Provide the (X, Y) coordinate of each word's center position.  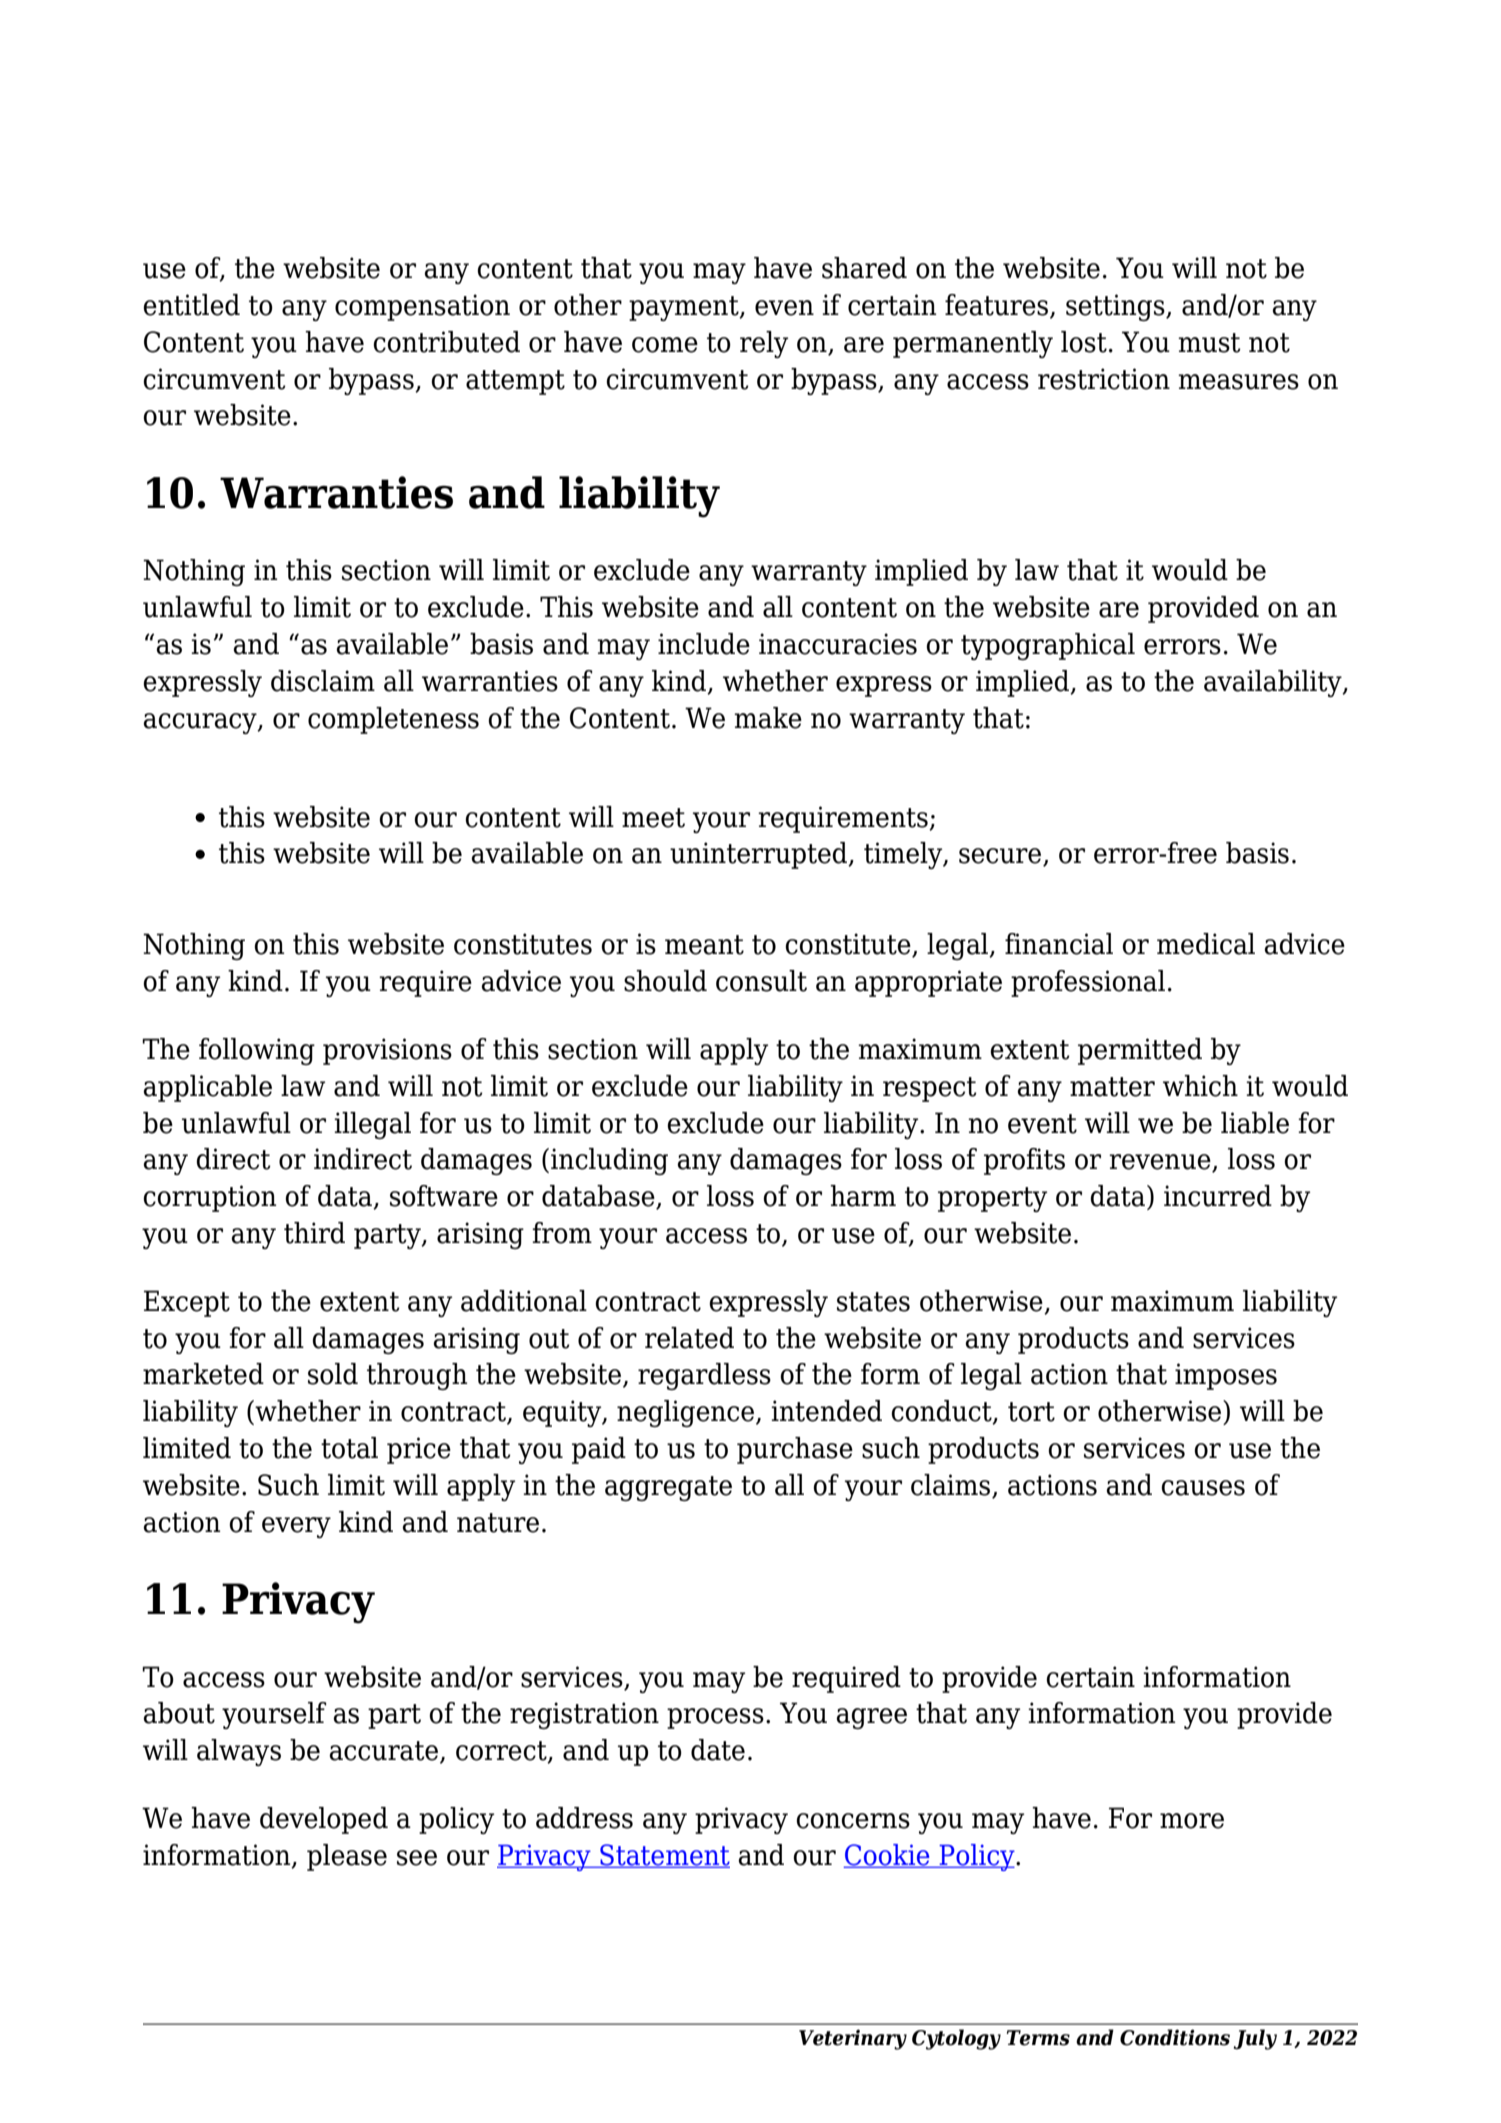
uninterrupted (760, 855)
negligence (687, 1413)
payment (685, 308)
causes (1203, 1488)
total (349, 1448)
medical (1206, 944)
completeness (393, 720)
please (347, 1857)
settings (1116, 307)
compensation (422, 307)
